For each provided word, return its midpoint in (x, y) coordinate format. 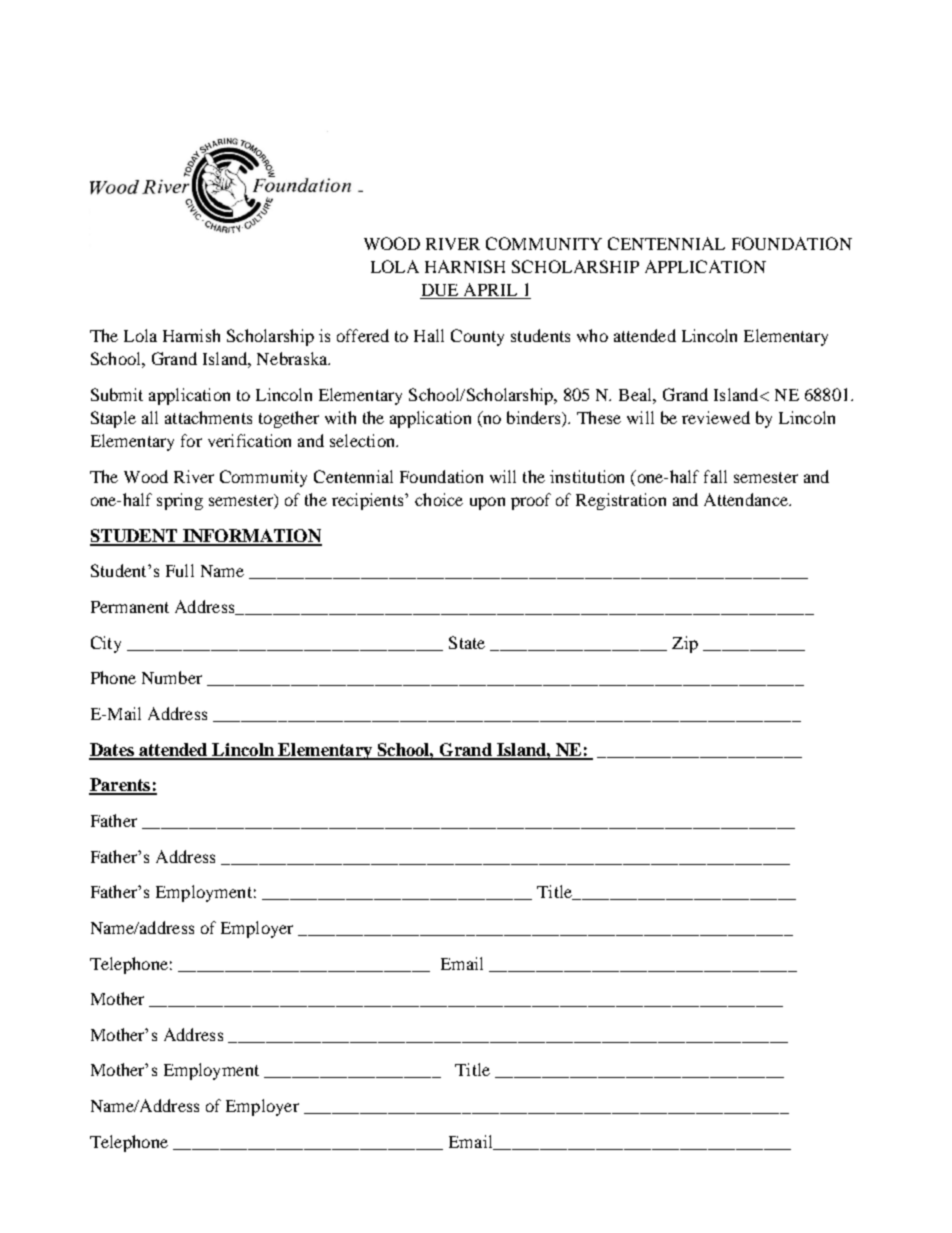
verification (249, 440)
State (467, 642)
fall (715, 476)
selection (363, 440)
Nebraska (293, 358)
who (592, 335)
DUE (440, 291)
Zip (685, 644)
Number (172, 677)
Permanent (130, 607)
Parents (121, 786)
